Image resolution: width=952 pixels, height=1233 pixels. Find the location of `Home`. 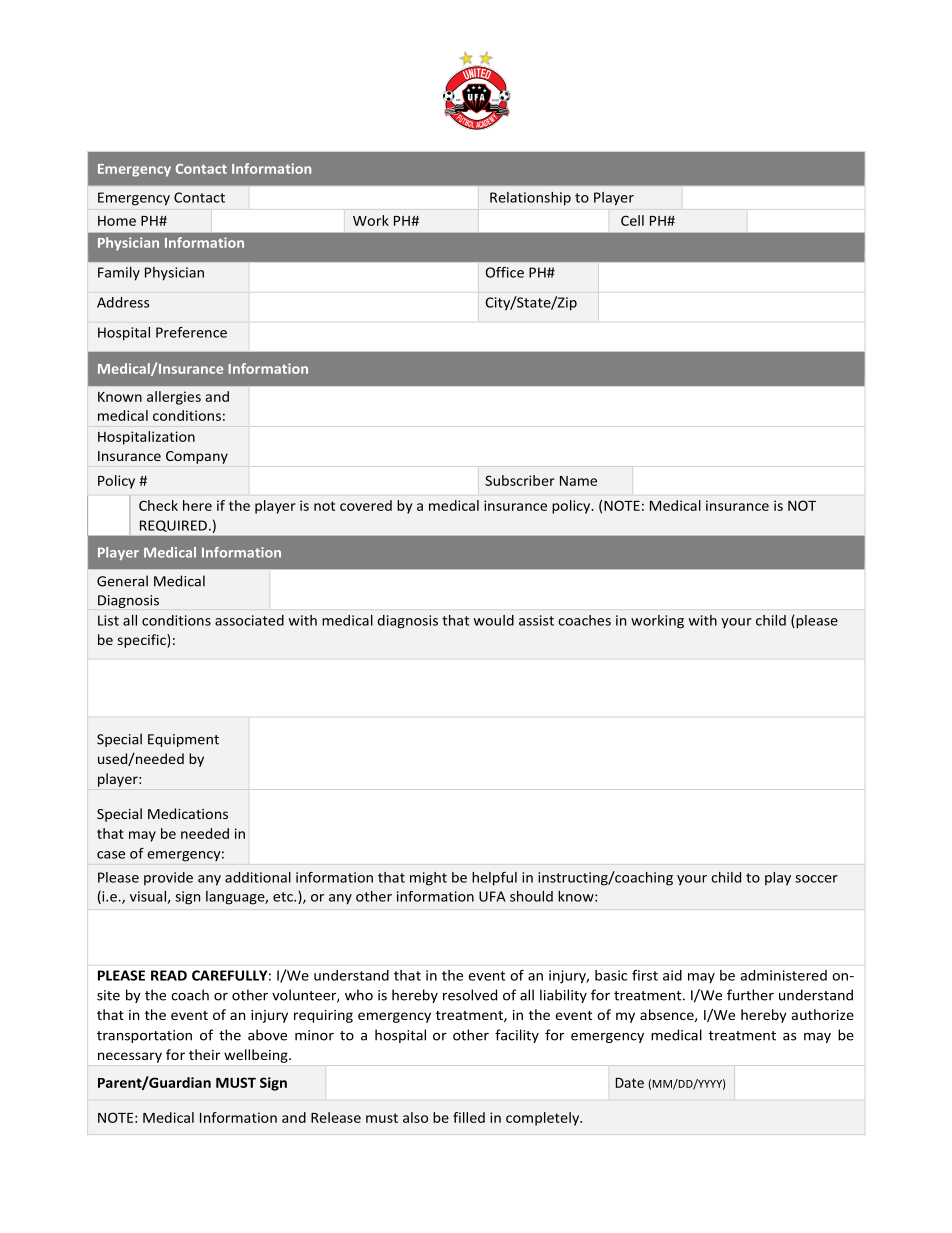

Home is located at coordinates (117, 221).
